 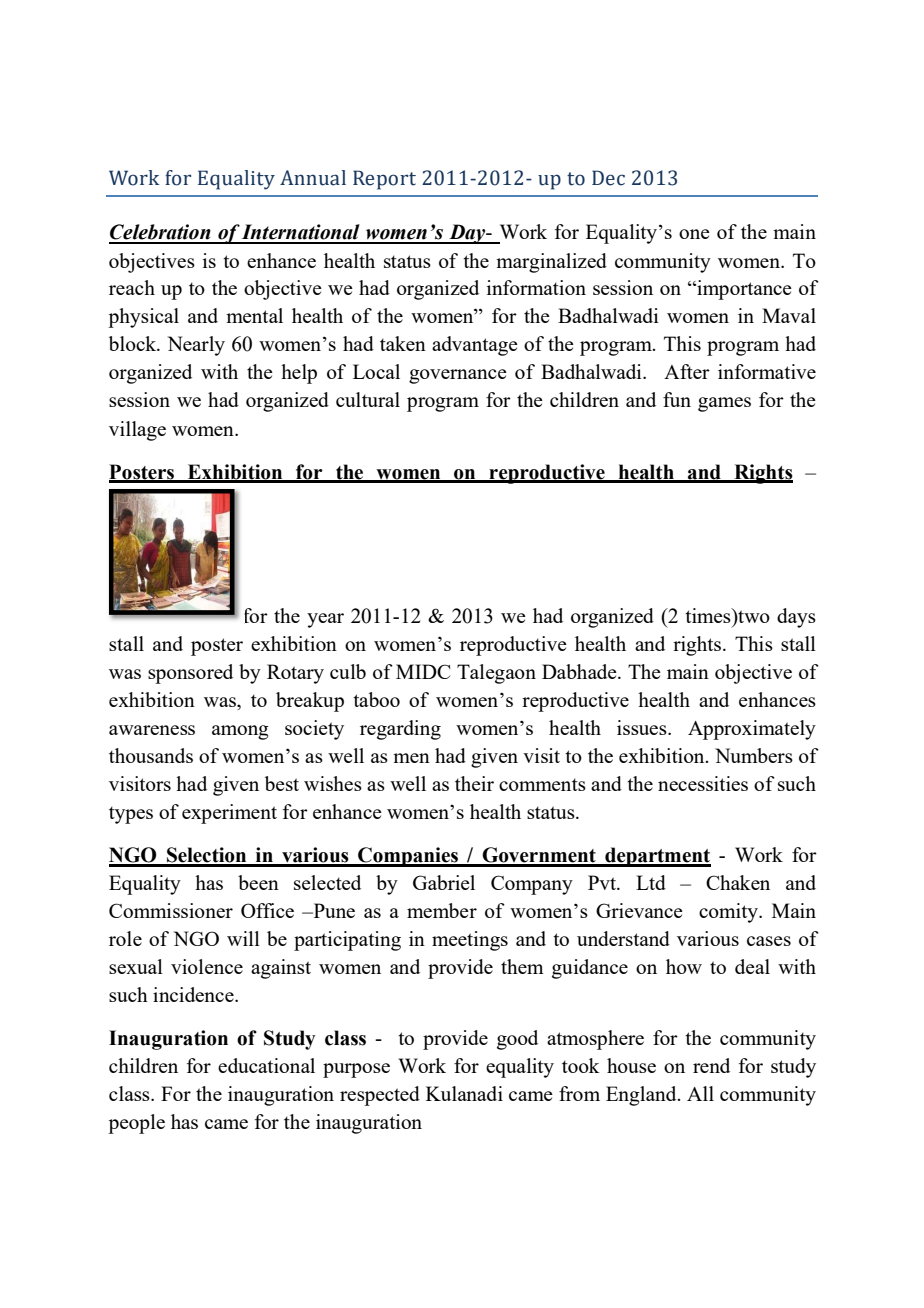 I want to click on Annual, so click(x=313, y=178).
